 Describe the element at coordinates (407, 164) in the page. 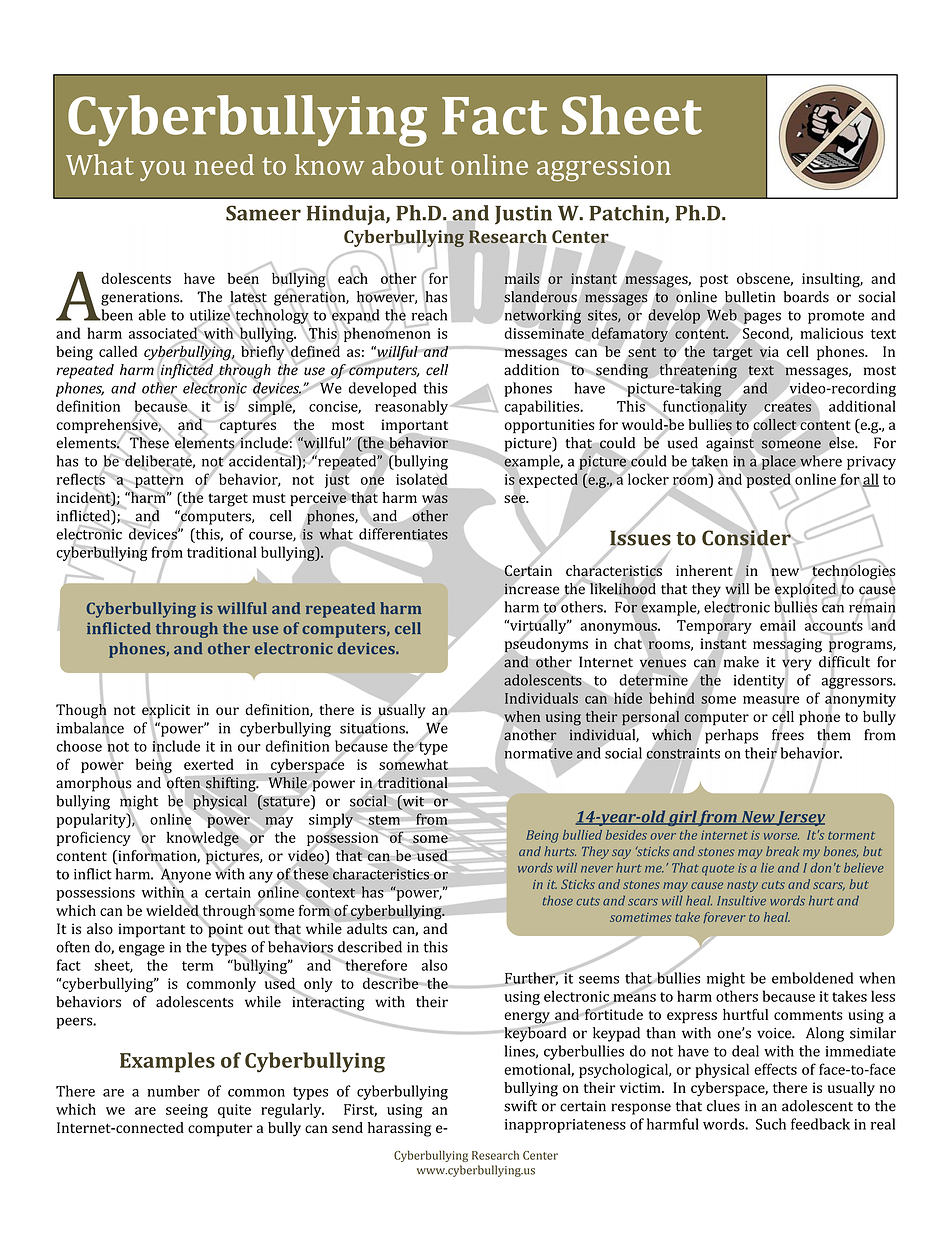

I see `about` at that location.
